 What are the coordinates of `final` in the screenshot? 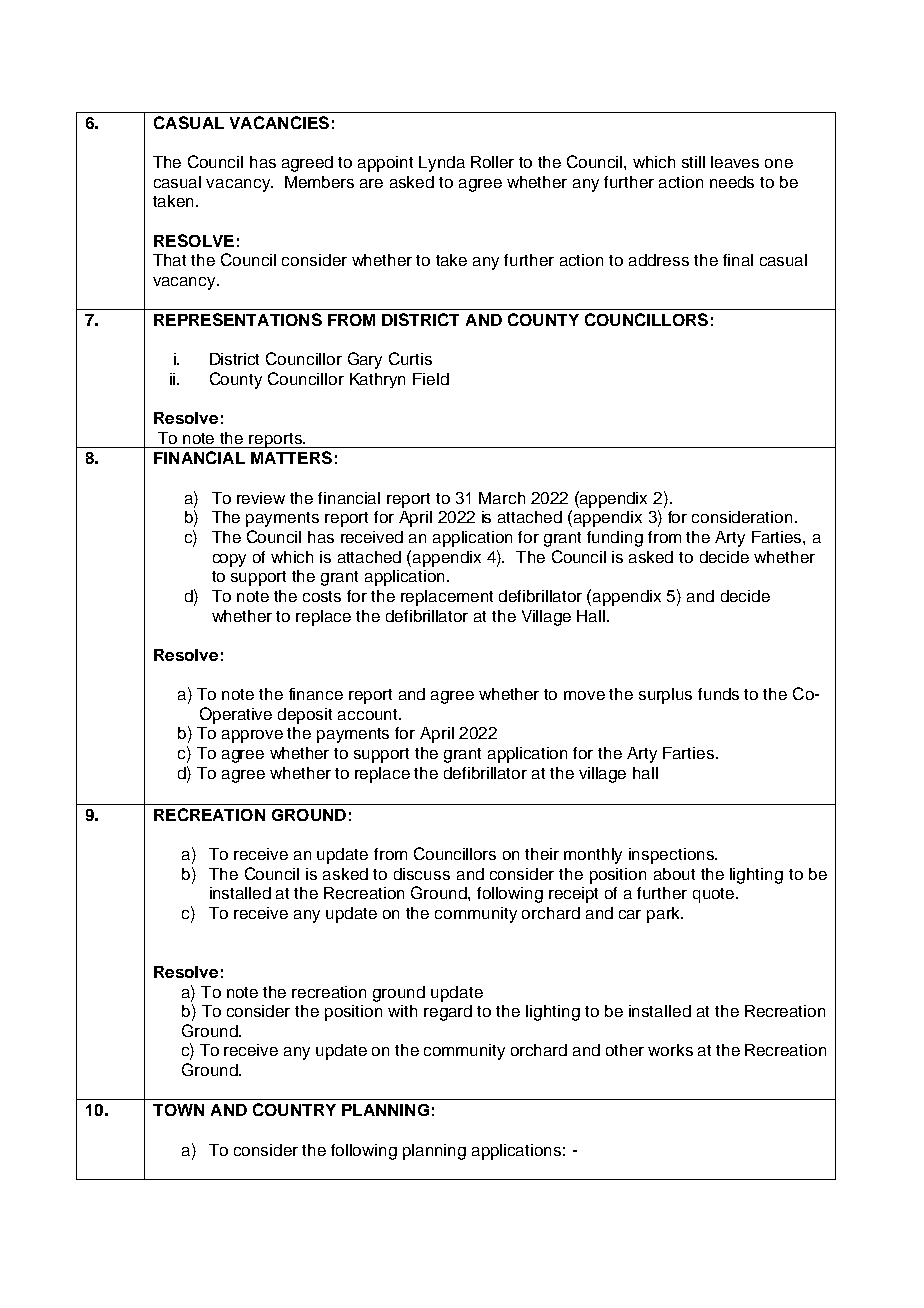 It's located at (738, 260).
